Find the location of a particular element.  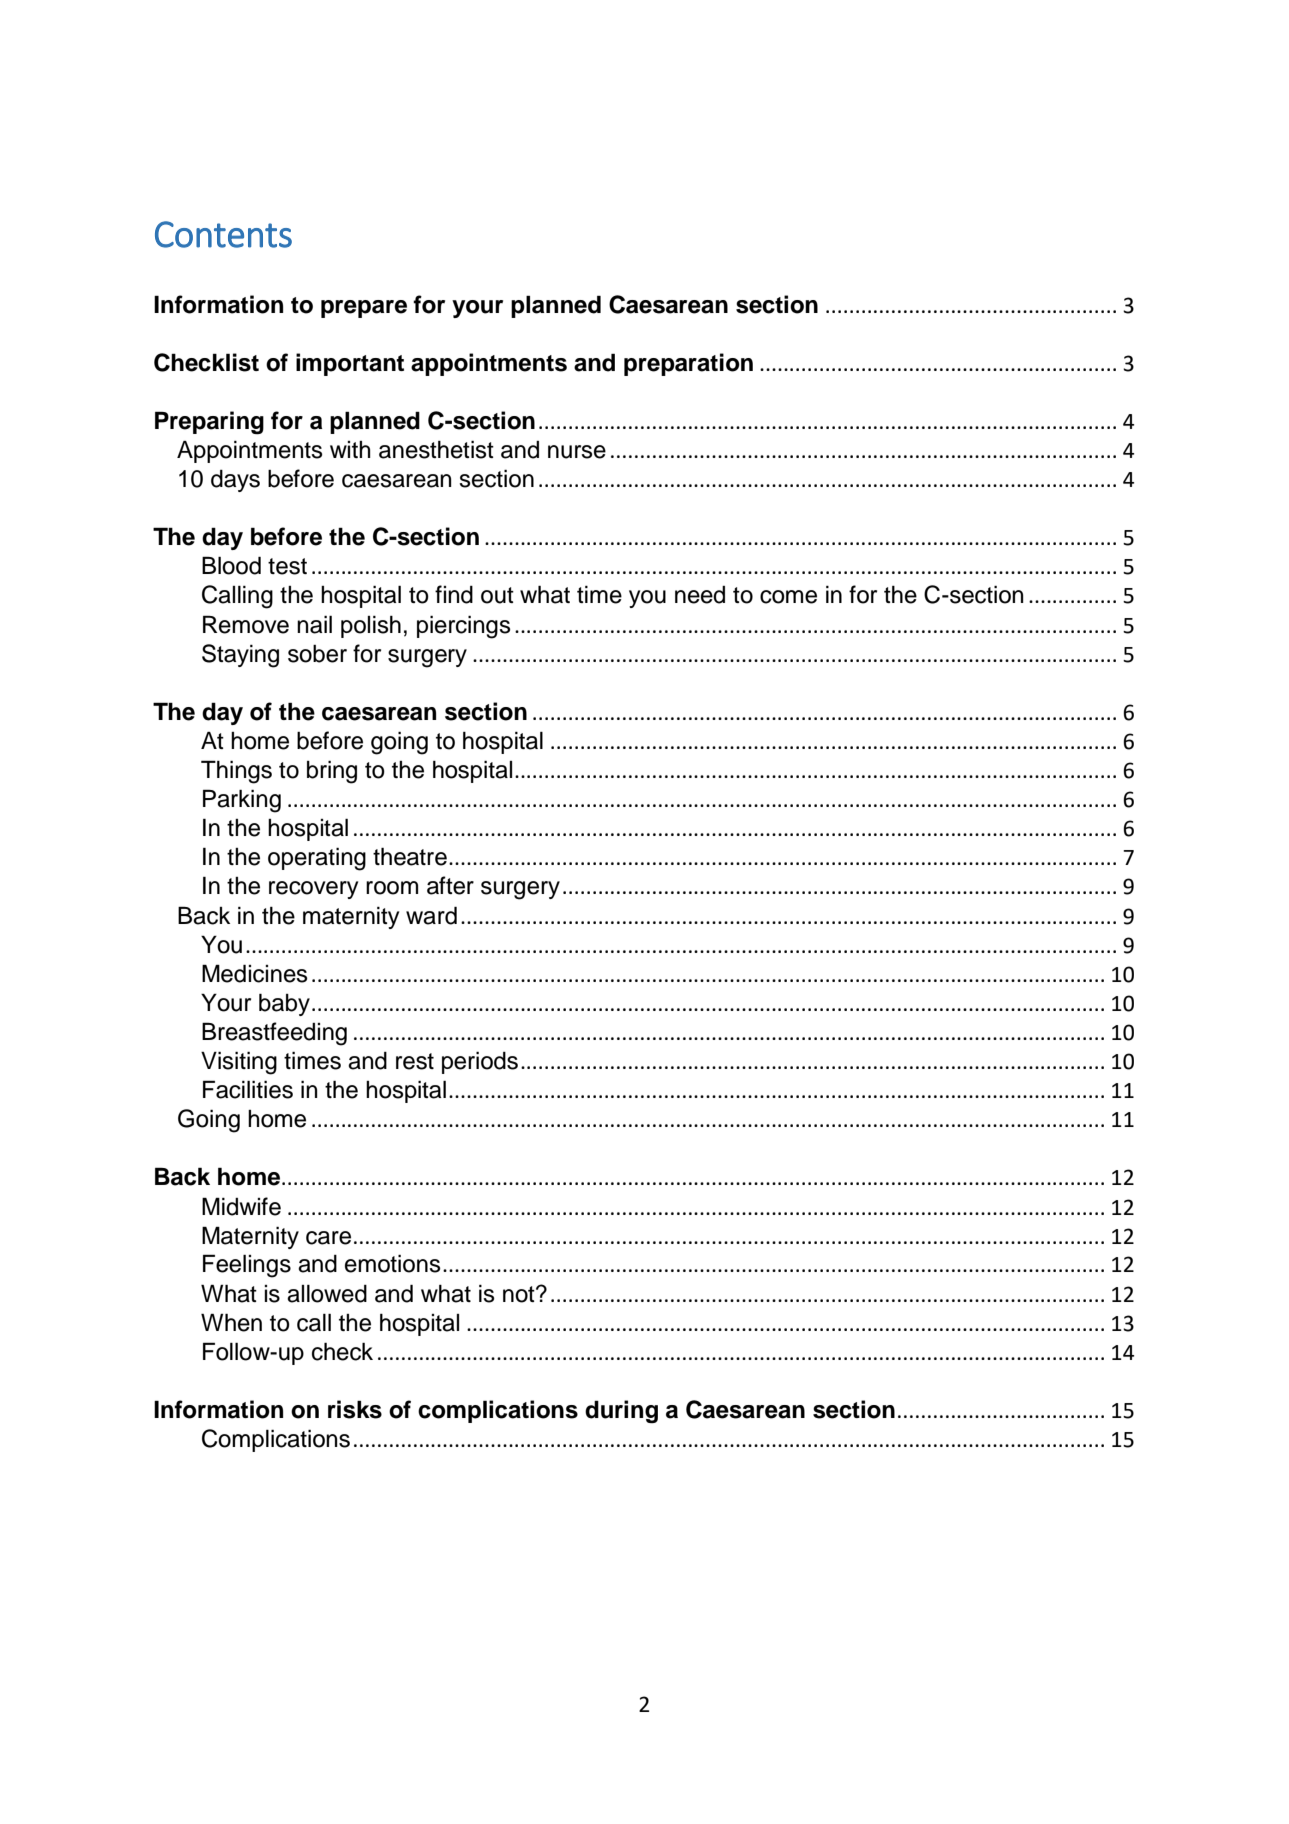

rest is located at coordinates (415, 1061).
